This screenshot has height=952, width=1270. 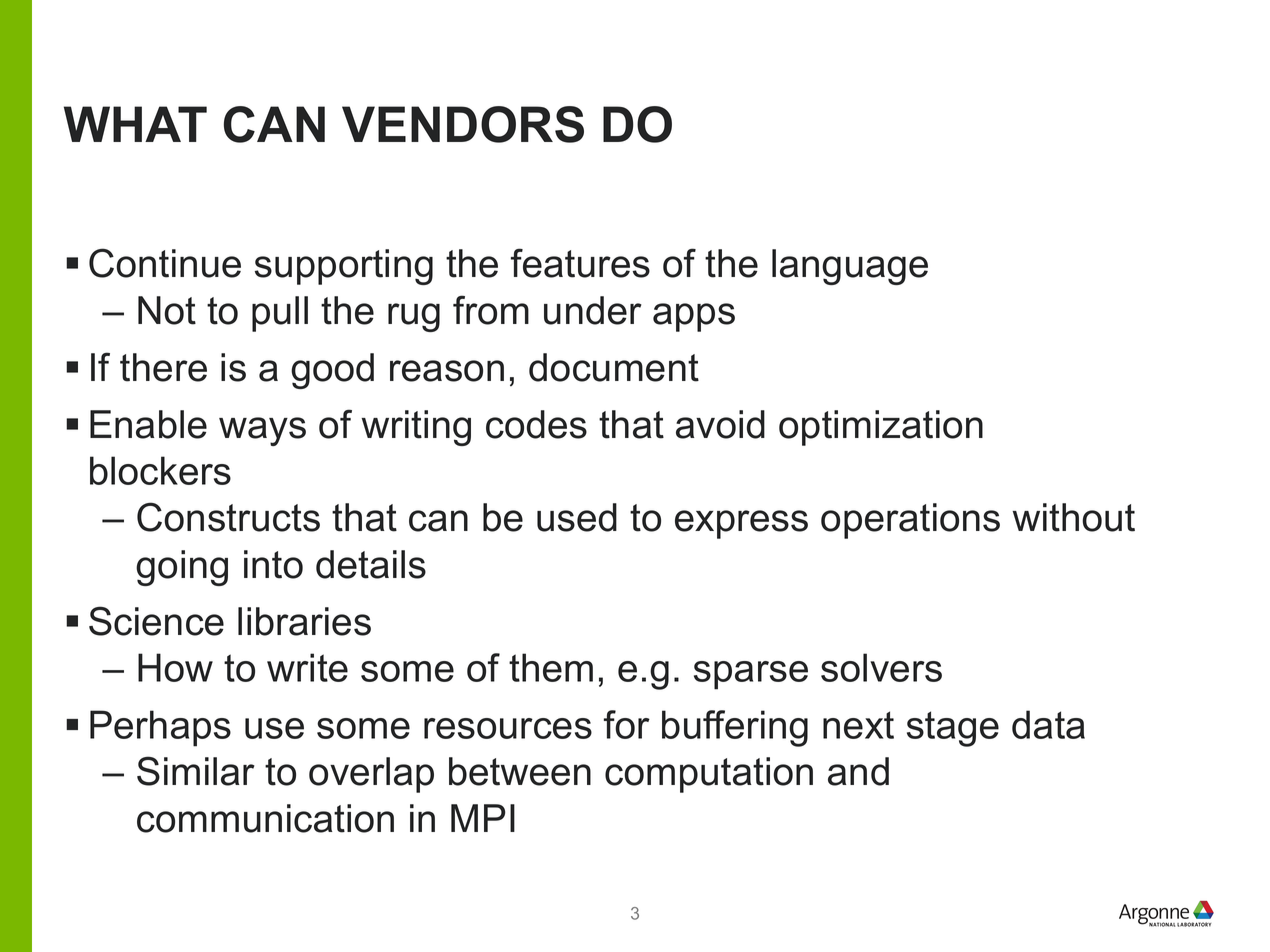 I want to click on used, so click(x=577, y=517).
